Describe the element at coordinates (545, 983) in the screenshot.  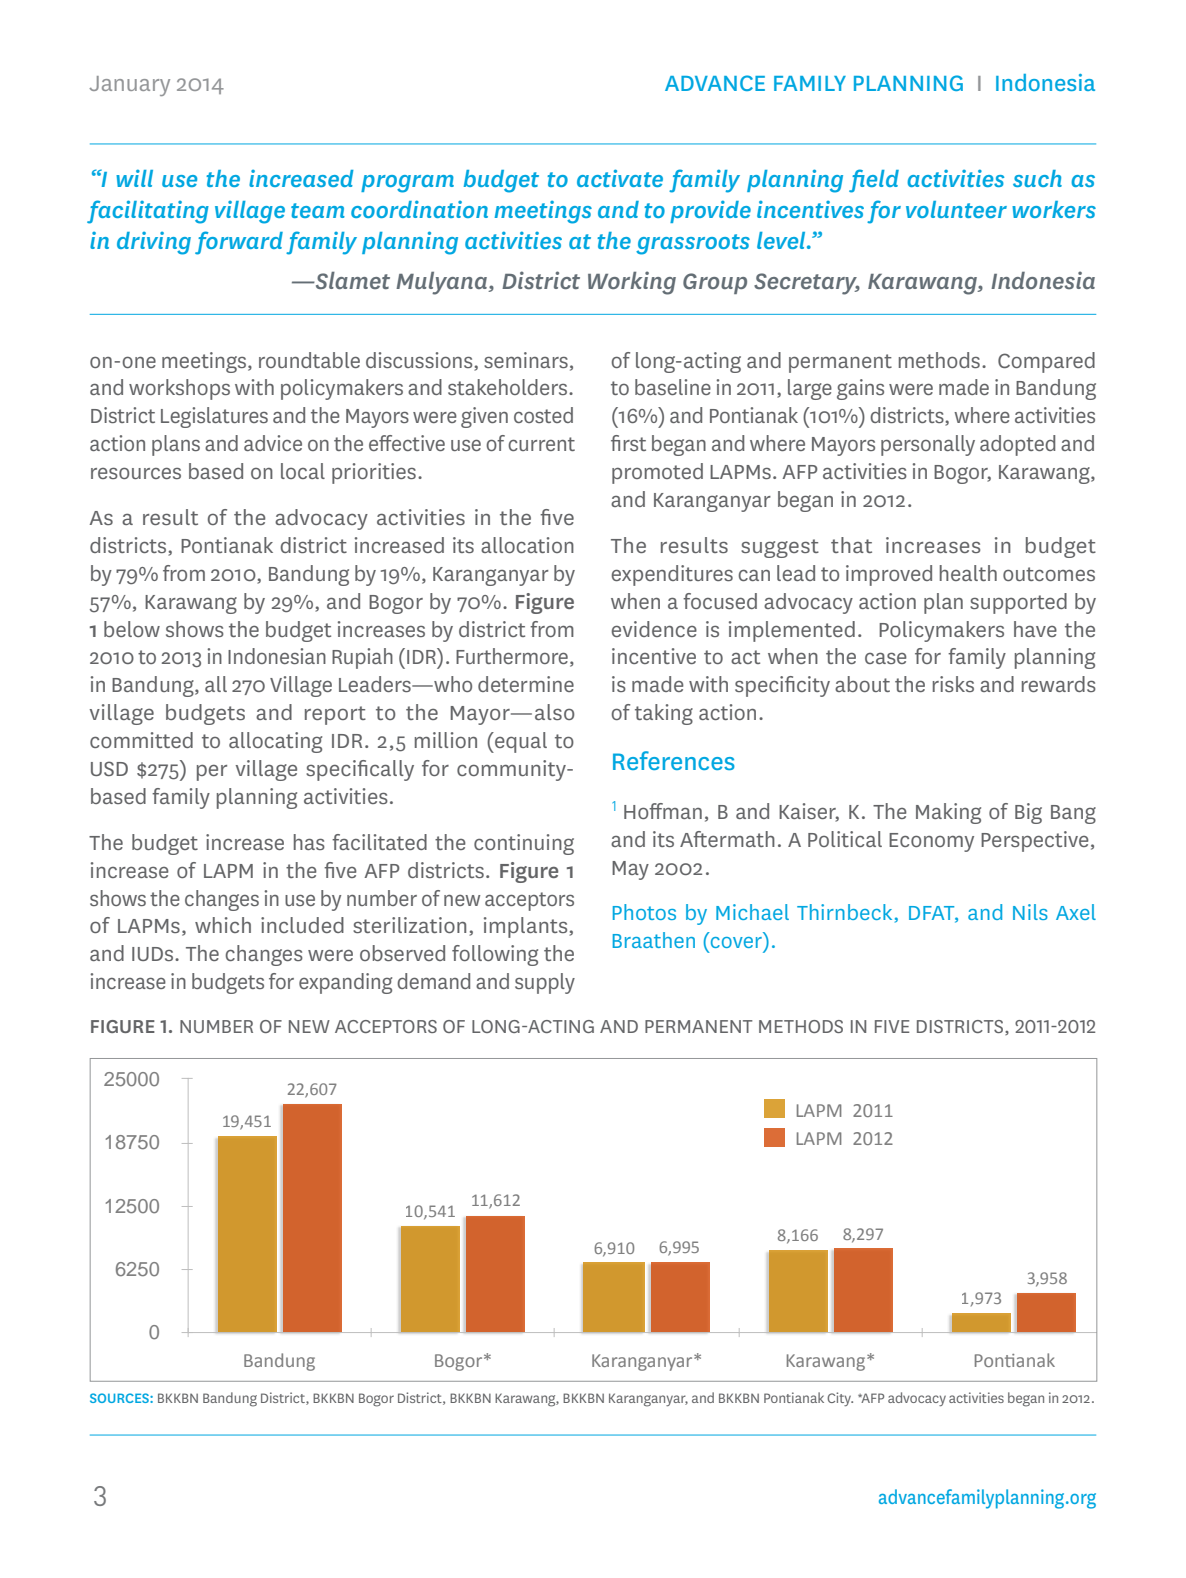
I see `supply` at that location.
